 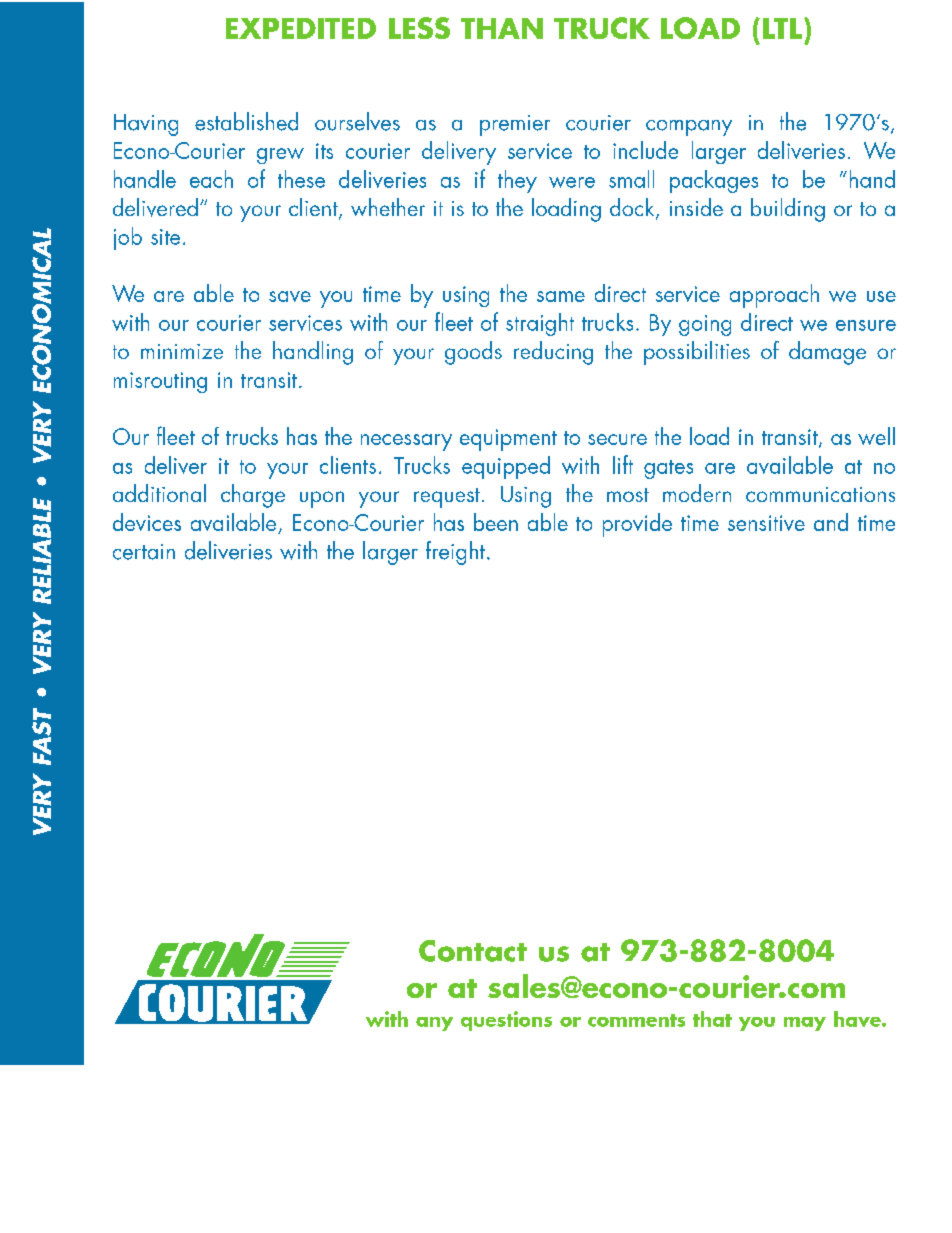 What do you see at coordinates (805, 1024) in the image?
I see `may` at bounding box center [805, 1024].
